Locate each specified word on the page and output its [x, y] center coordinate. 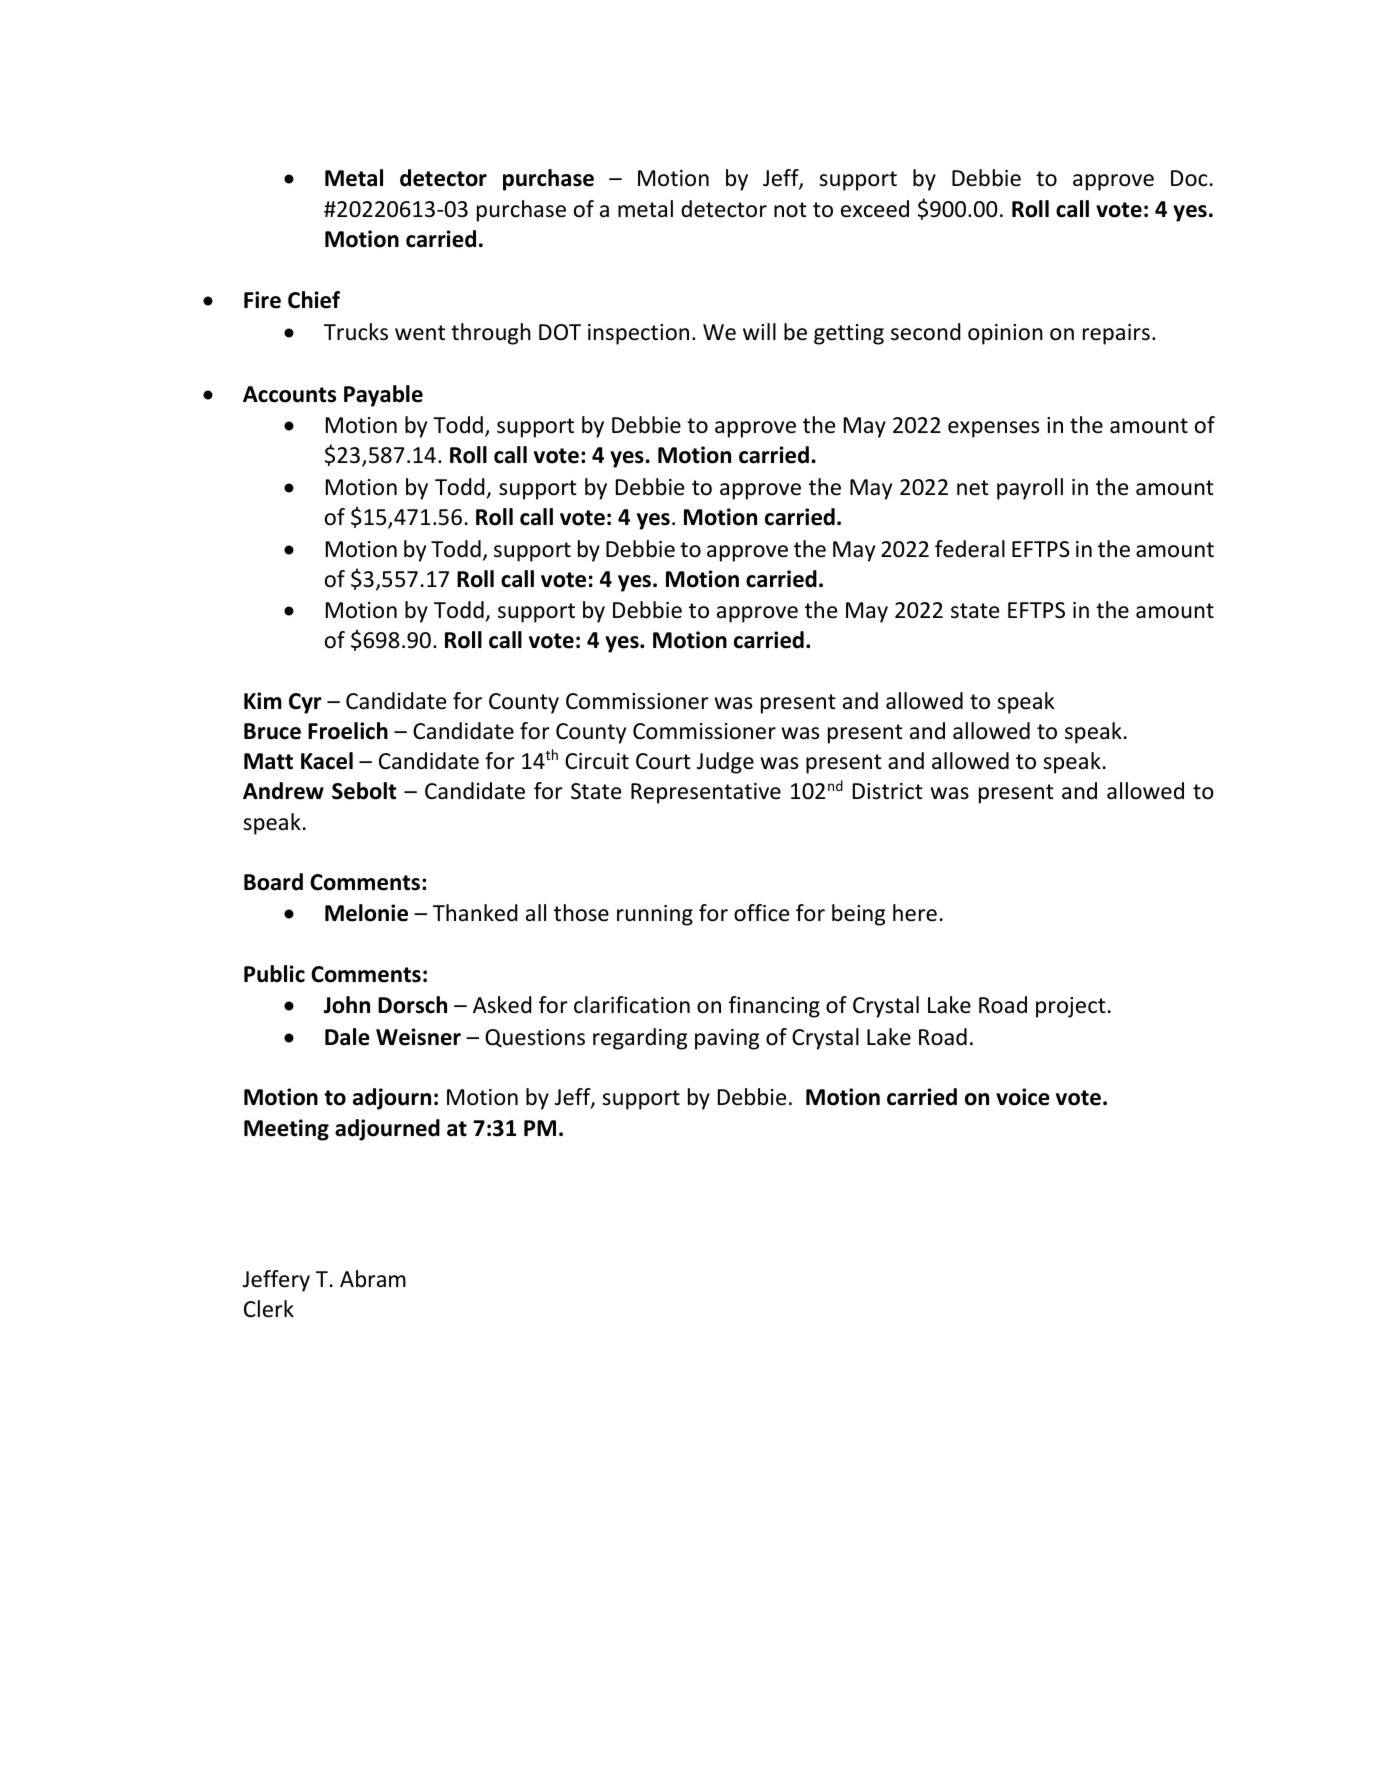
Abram [373, 1279]
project [1071, 1007]
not [790, 210]
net [973, 488]
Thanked [475, 913]
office [761, 913]
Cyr [305, 703]
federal [970, 549]
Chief [314, 300]
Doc [1189, 178]
